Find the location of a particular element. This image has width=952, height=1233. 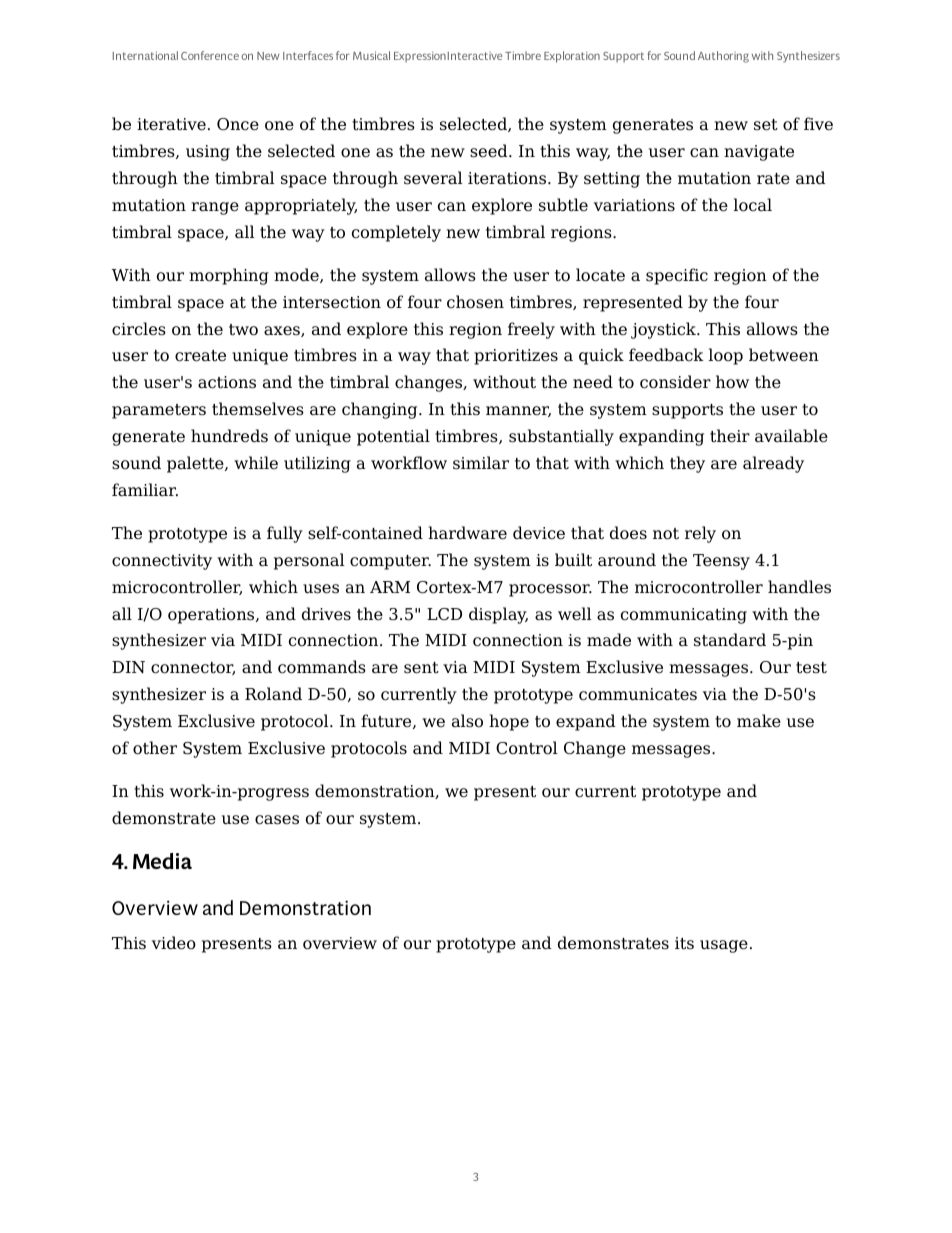

video is located at coordinates (174, 943).
